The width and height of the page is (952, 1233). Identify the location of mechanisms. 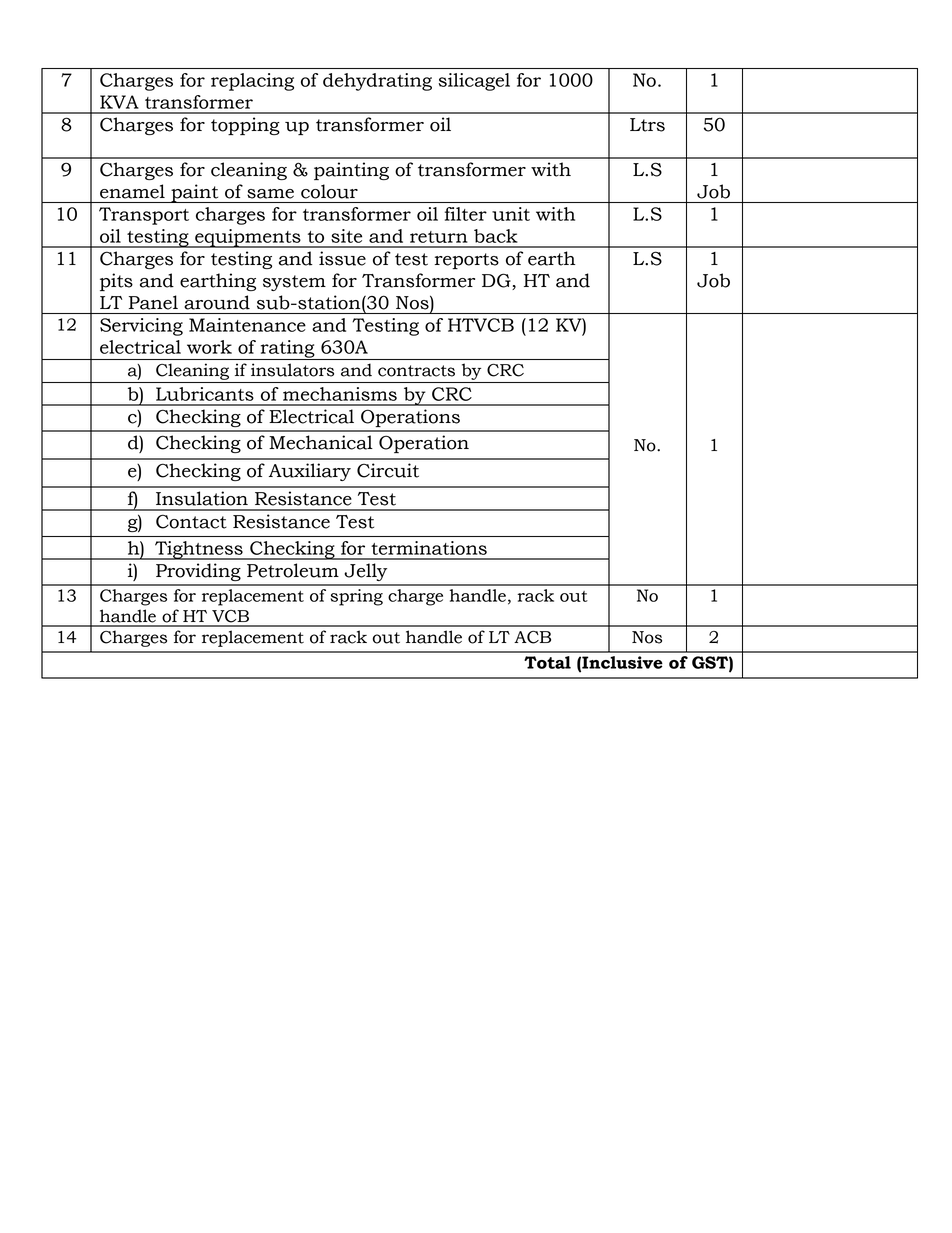
(340, 394).
